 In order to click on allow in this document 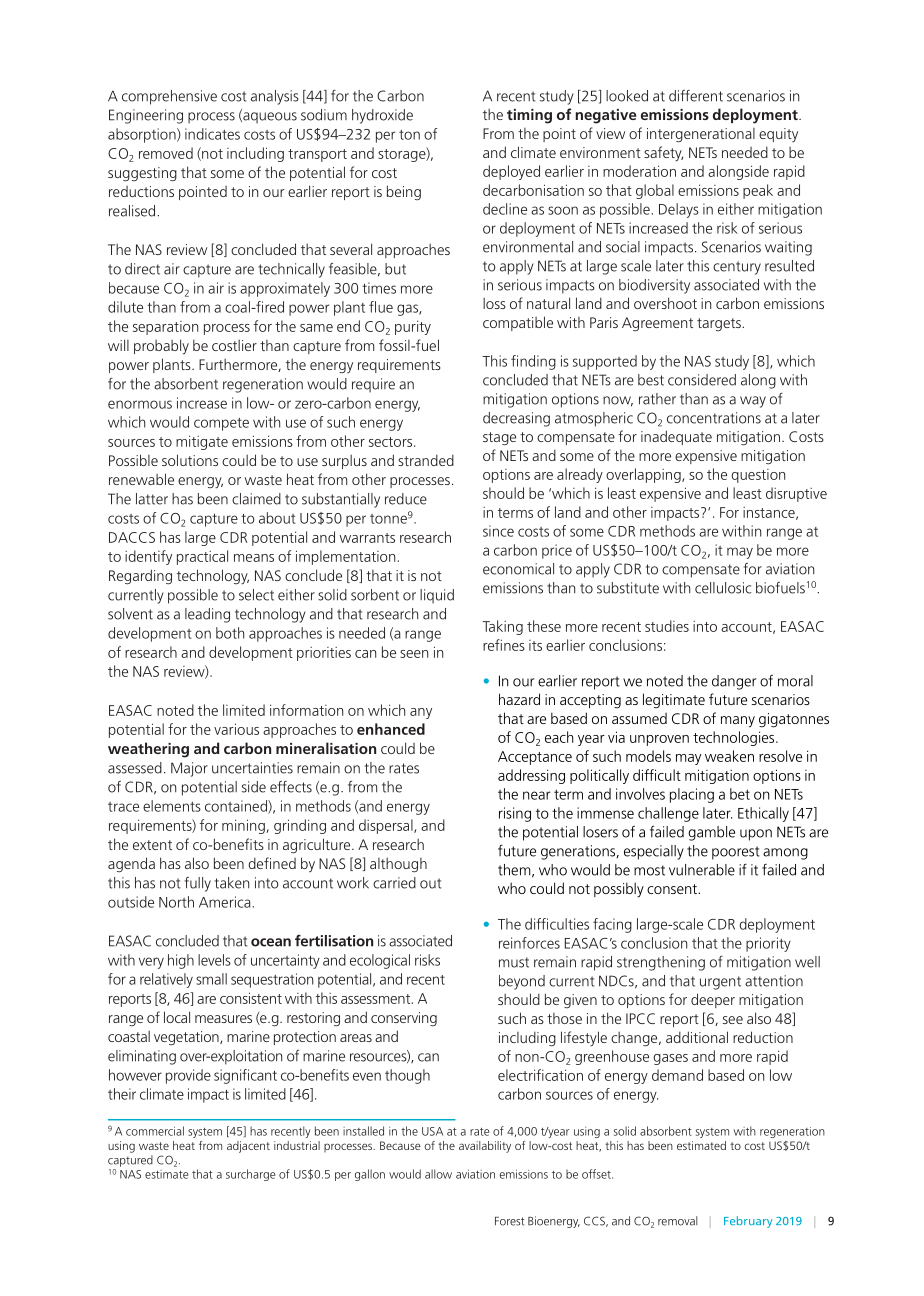, I will do `click(438, 1174)`.
